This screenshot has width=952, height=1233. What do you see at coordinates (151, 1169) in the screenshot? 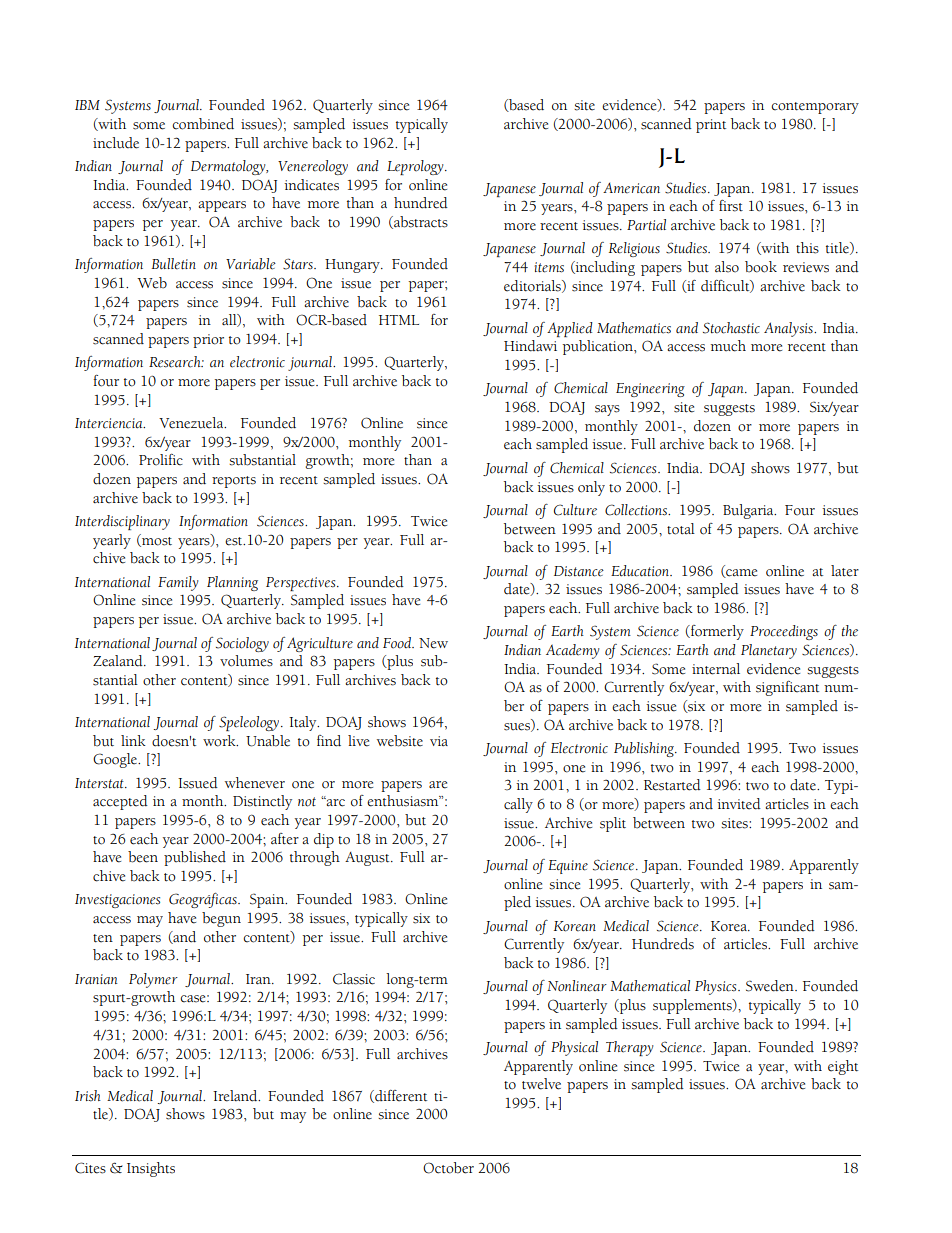
I see `Insights` at bounding box center [151, 1169].
